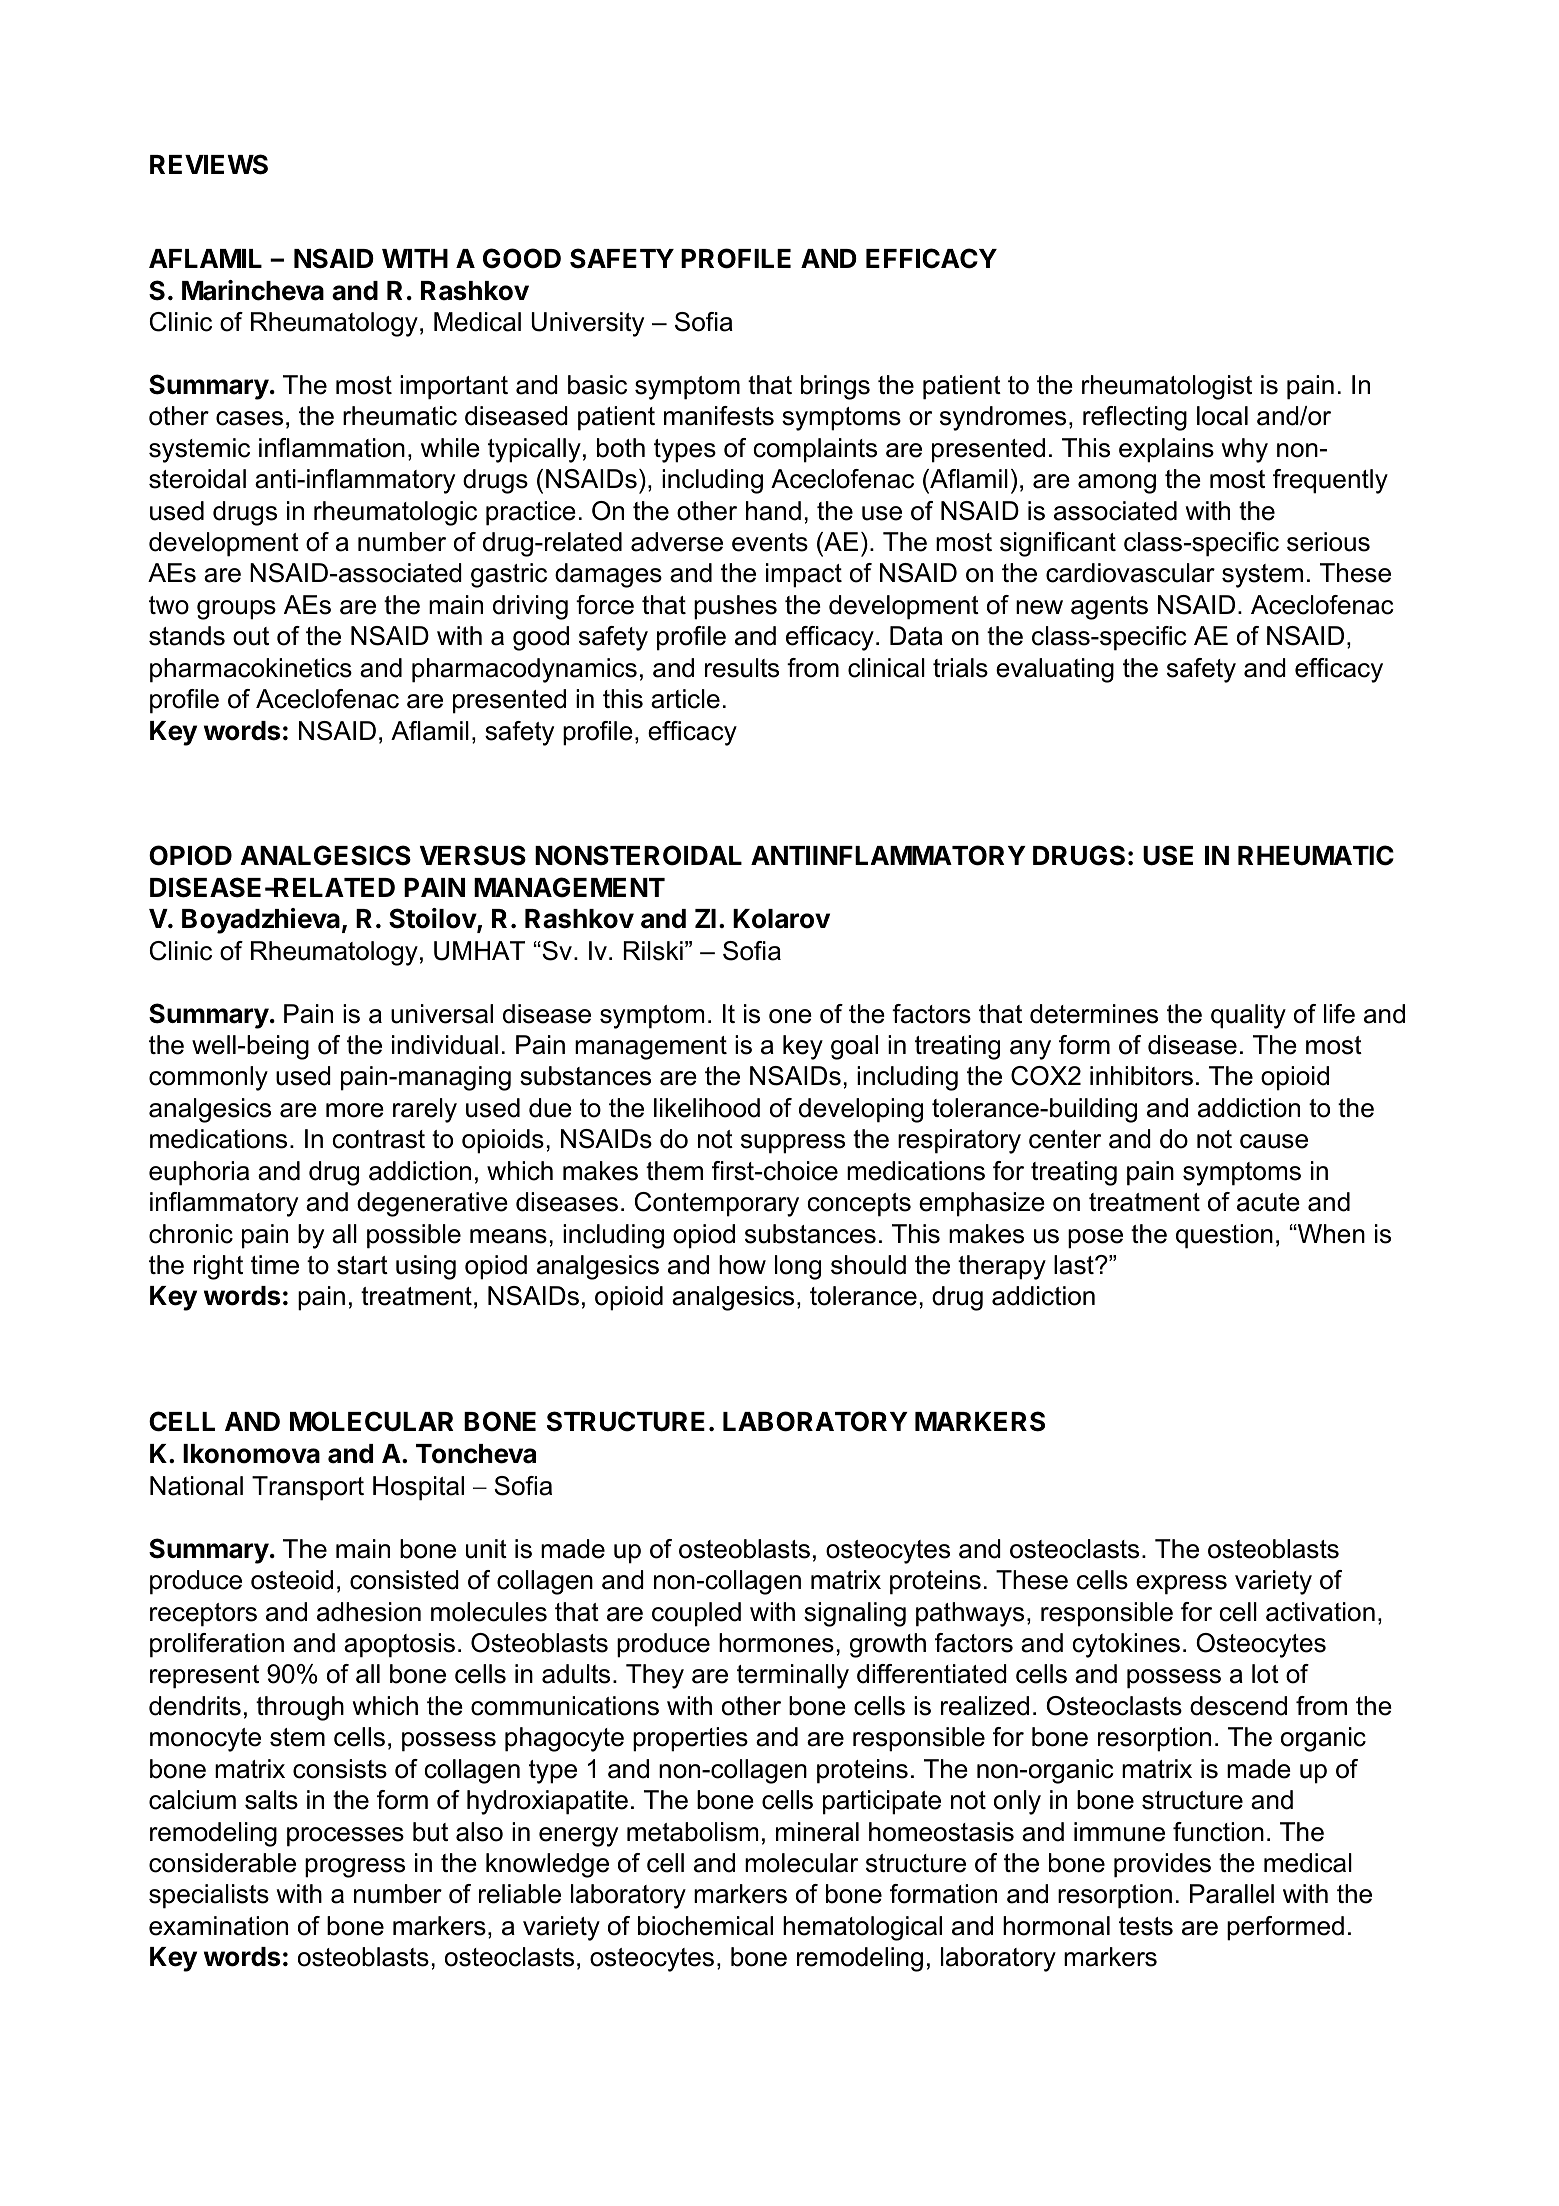 Image resolution: width=1559 pixels, height=2206 pixels. Describe the element at coordinates (707, 1108) in the document. I see `likelihood` at that location.
